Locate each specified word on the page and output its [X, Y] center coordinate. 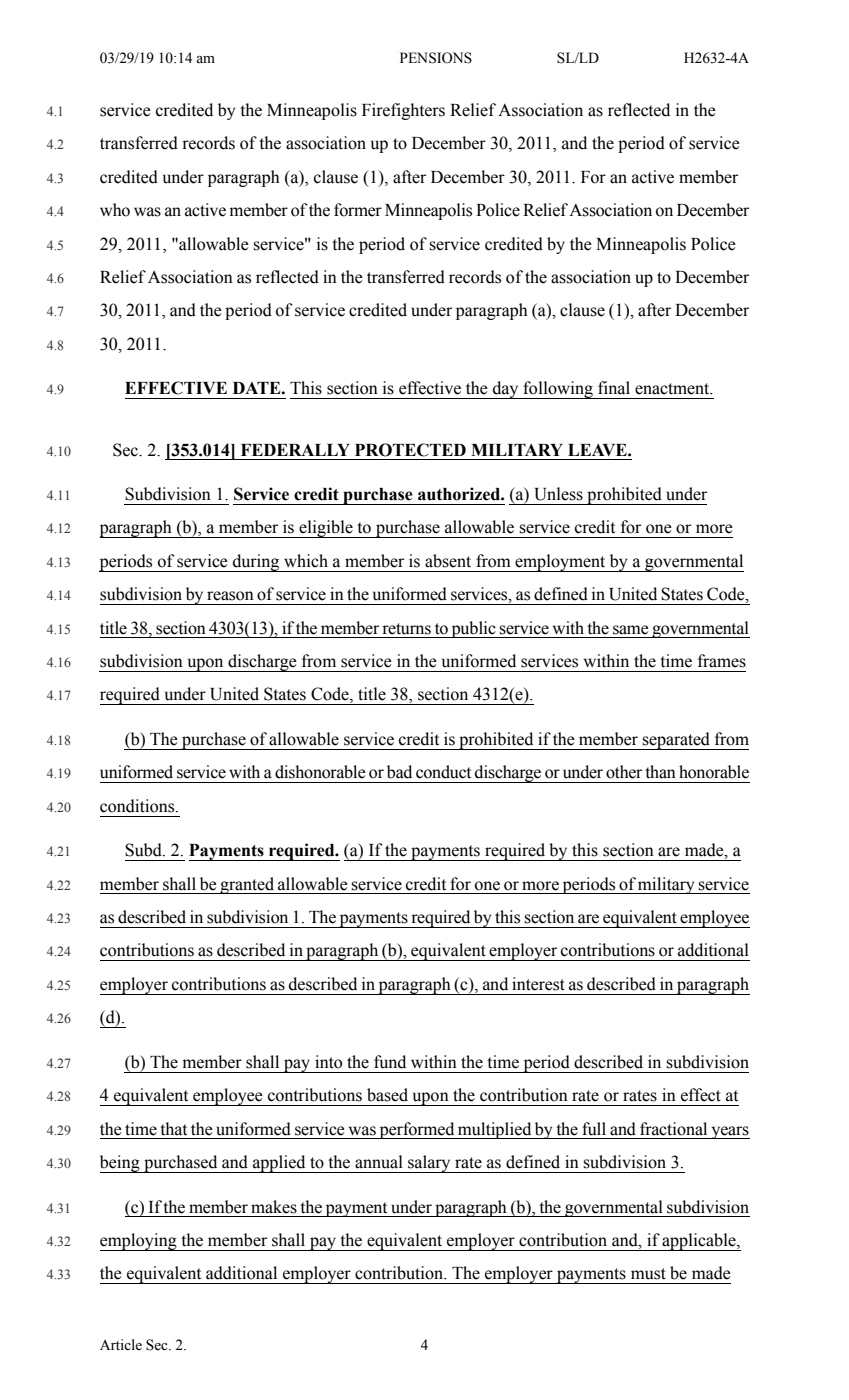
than [660, 772]
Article [121, 1345]
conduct [443, 772]
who [115, 210]
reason [230, 596]
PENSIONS [436, 58]
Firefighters [403, 111]
